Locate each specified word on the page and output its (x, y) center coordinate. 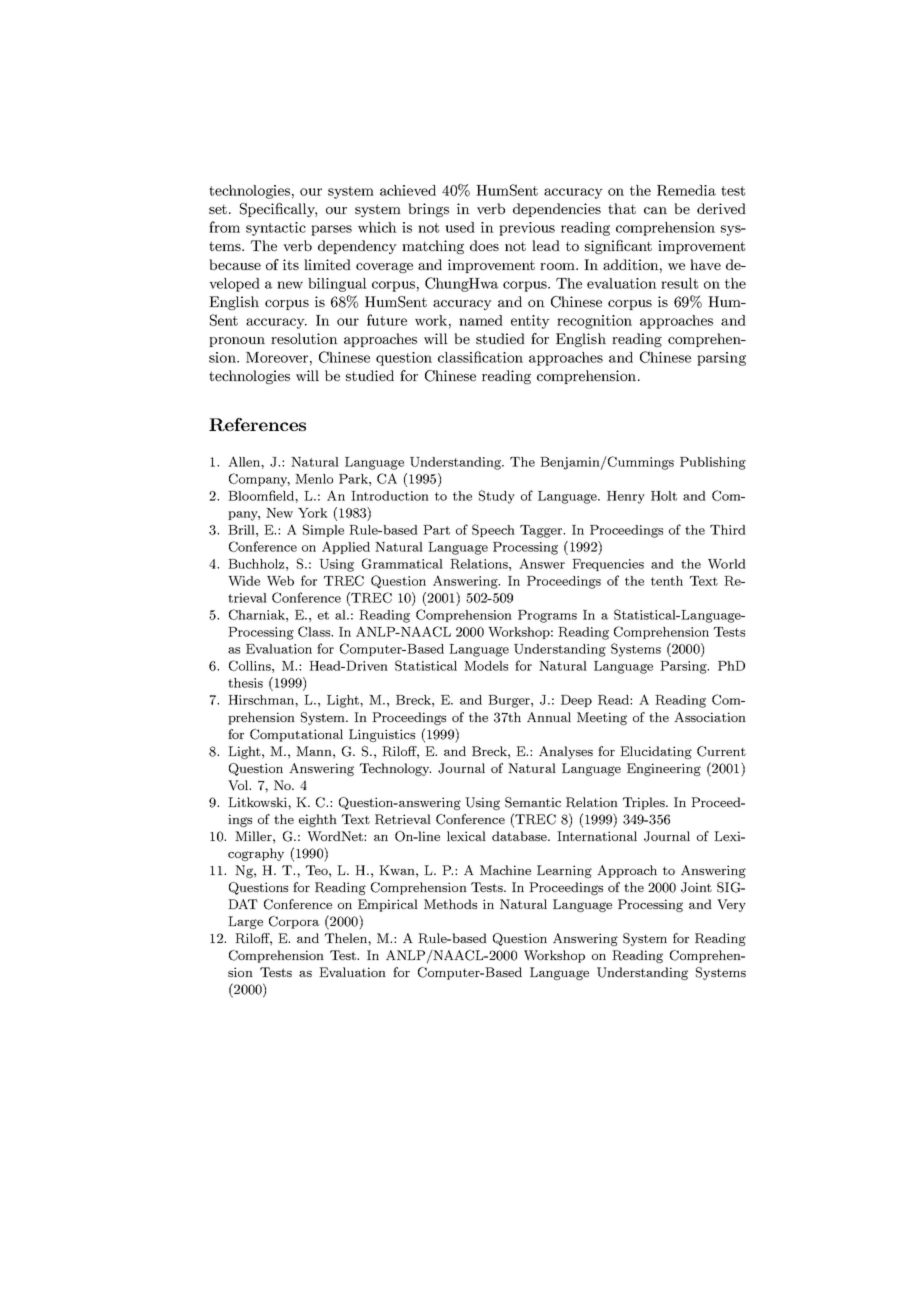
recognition (594, 322)
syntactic (276, 229)
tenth (667, 581)
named (481, 320)
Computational (296, 735)
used (460, 227)
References (257, 424)
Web (280, 581)
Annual (549, 717)
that (622, 208)
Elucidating (656, 752)
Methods (450, 904)
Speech (493, 530)
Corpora (294, 922)
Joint (696, 887)
